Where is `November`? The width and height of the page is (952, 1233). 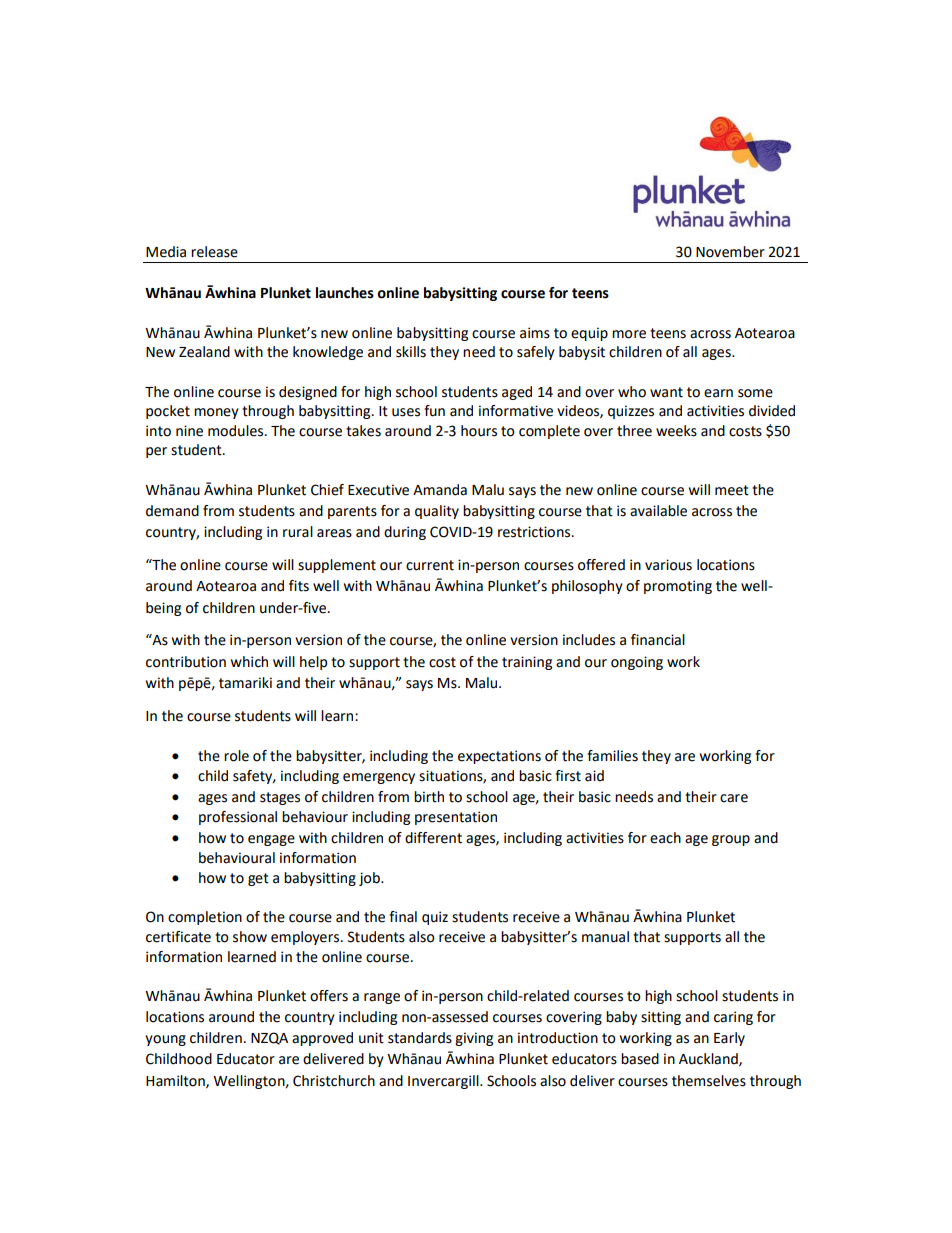 November is located at coordinates (730, 252).
